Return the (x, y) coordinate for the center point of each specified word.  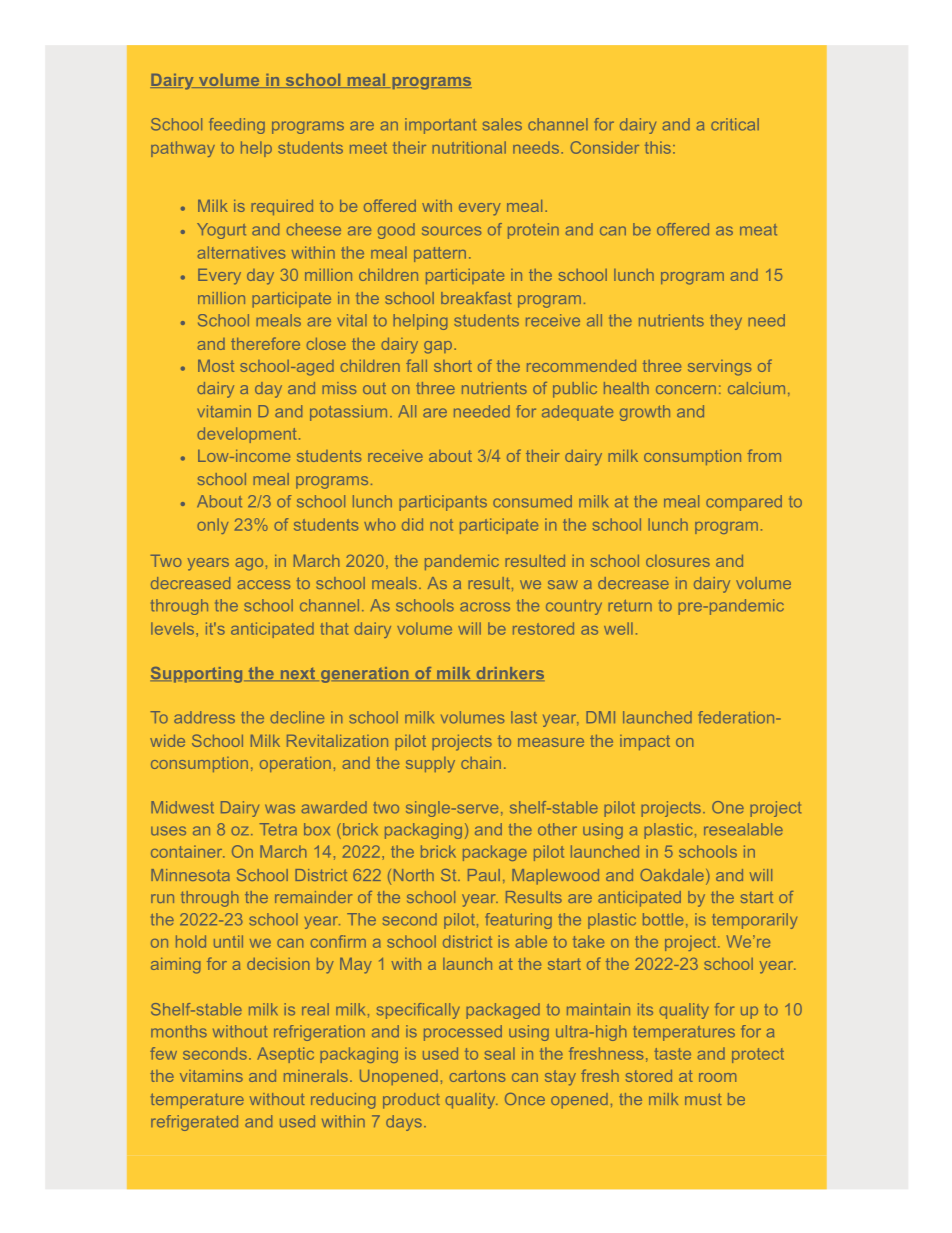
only (212, 526)
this (658, 147)
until (228, 941)
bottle (663, 919)
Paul (484, 875)
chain (481, 763)
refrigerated (194, 1123)
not (441, 525)
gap (438, 347)
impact (645, 742)
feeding (237, 126)
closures (678, 561)
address (204, 717)
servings (719, 368)
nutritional (469, 147)
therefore (265, 343)
